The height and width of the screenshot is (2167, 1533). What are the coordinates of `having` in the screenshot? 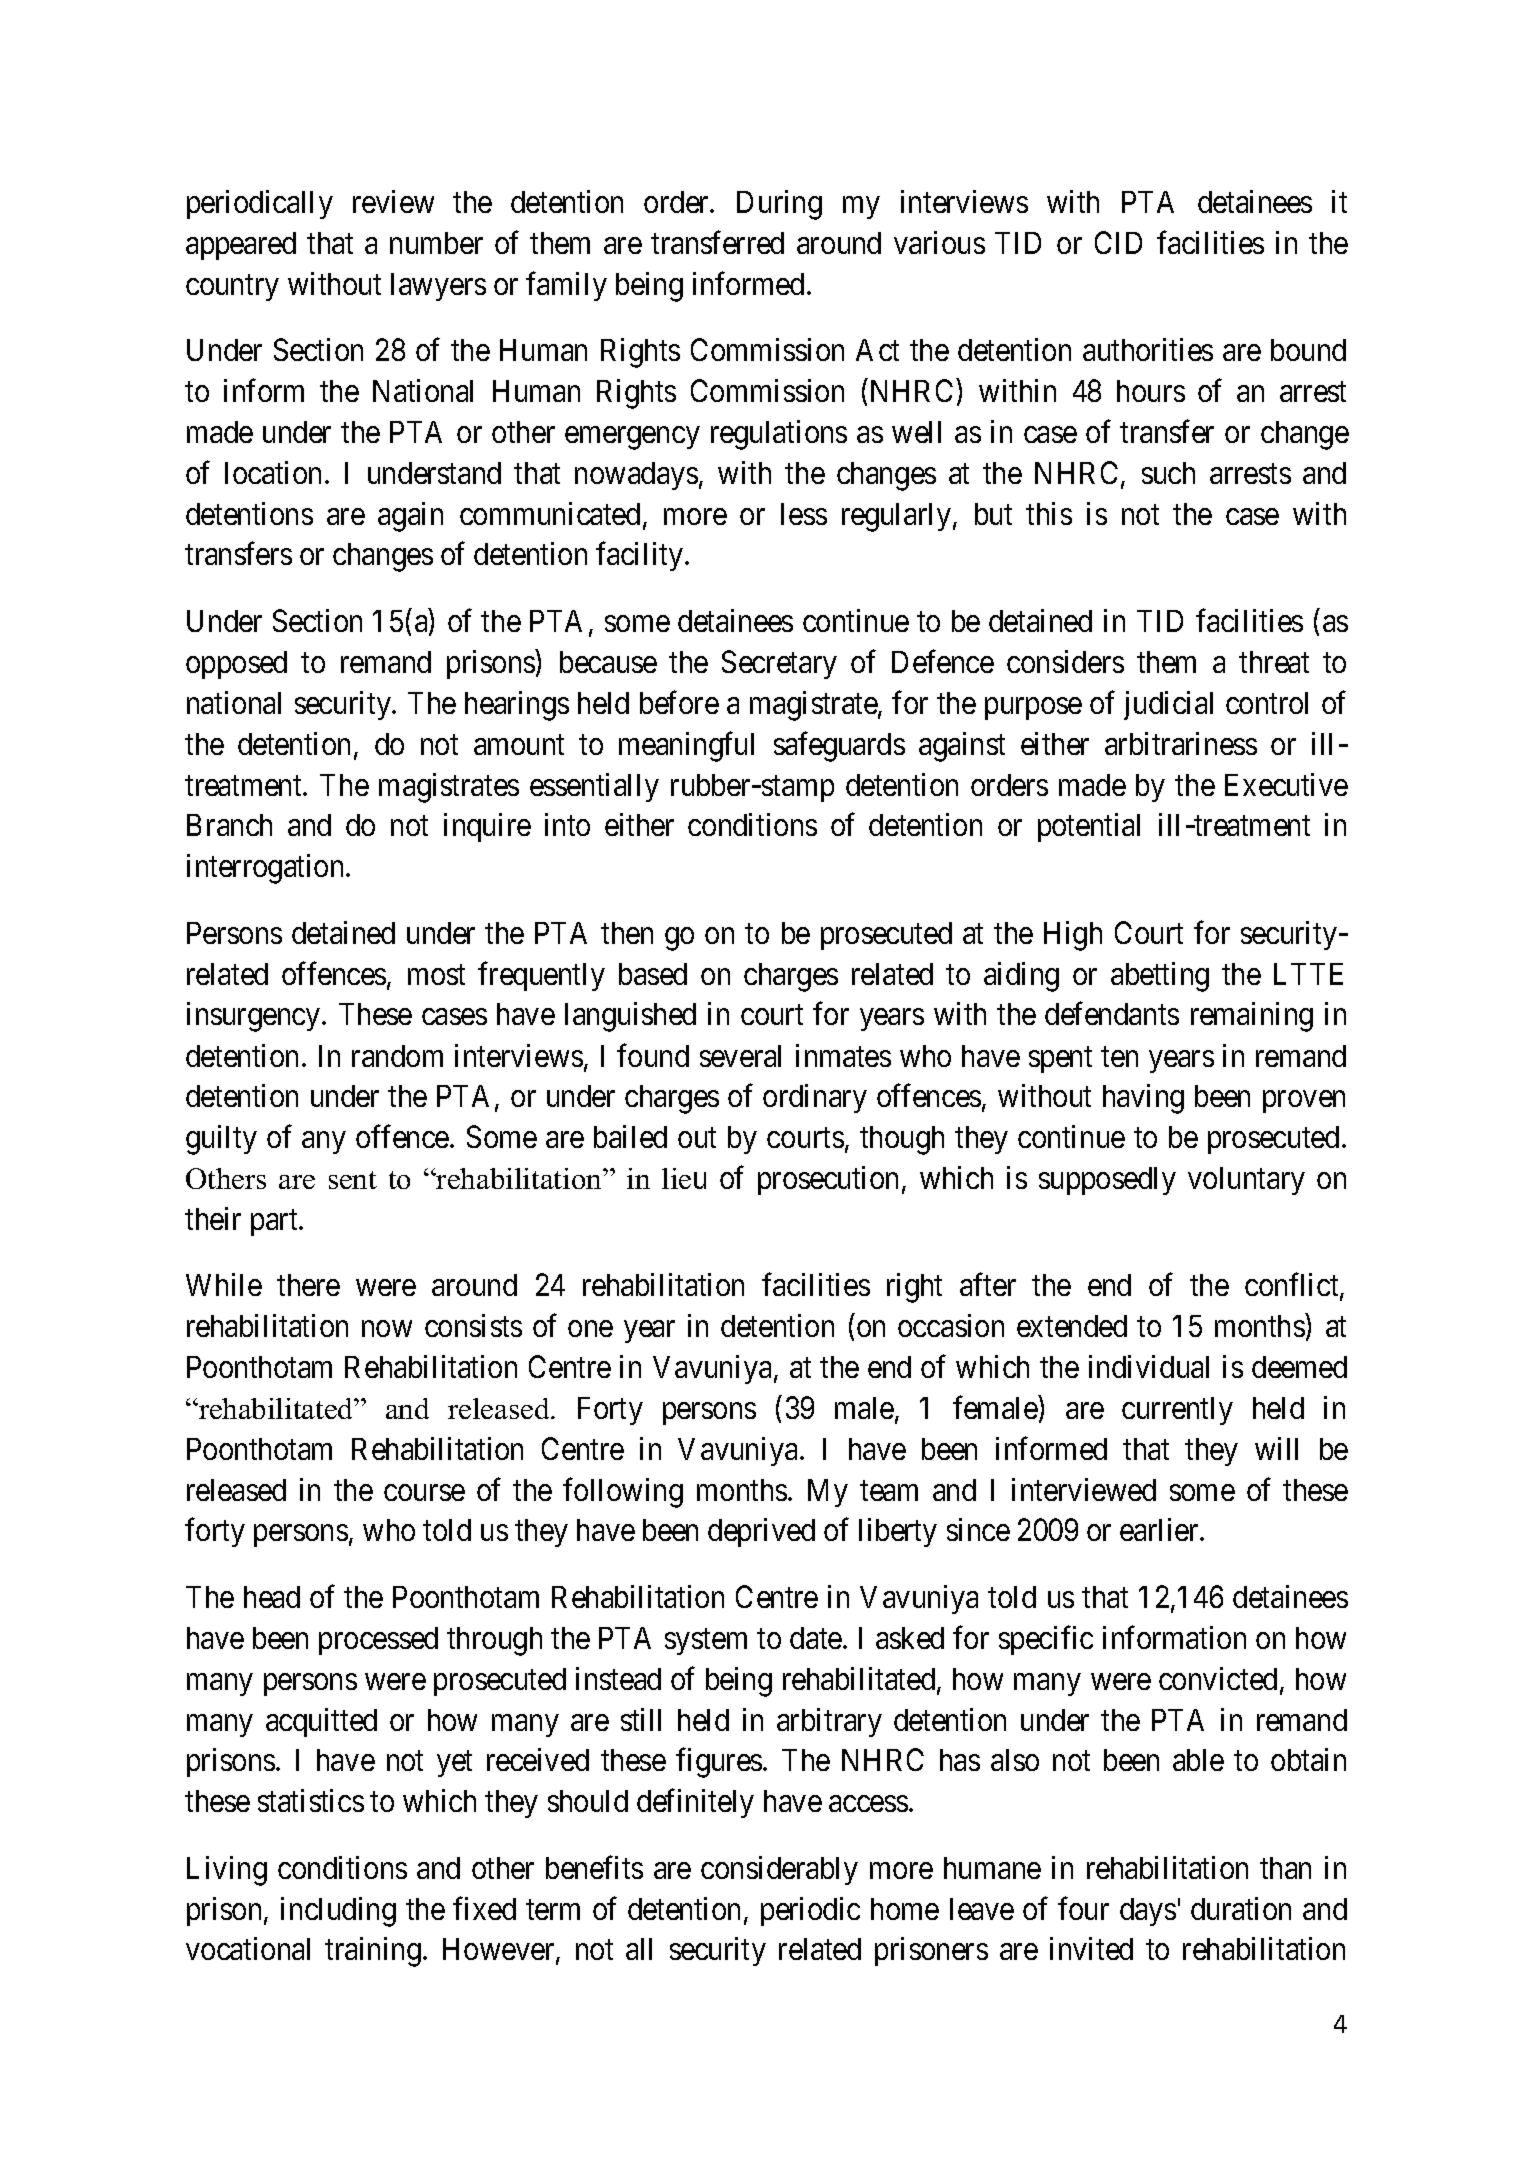 It's located at (1143, 1099).
